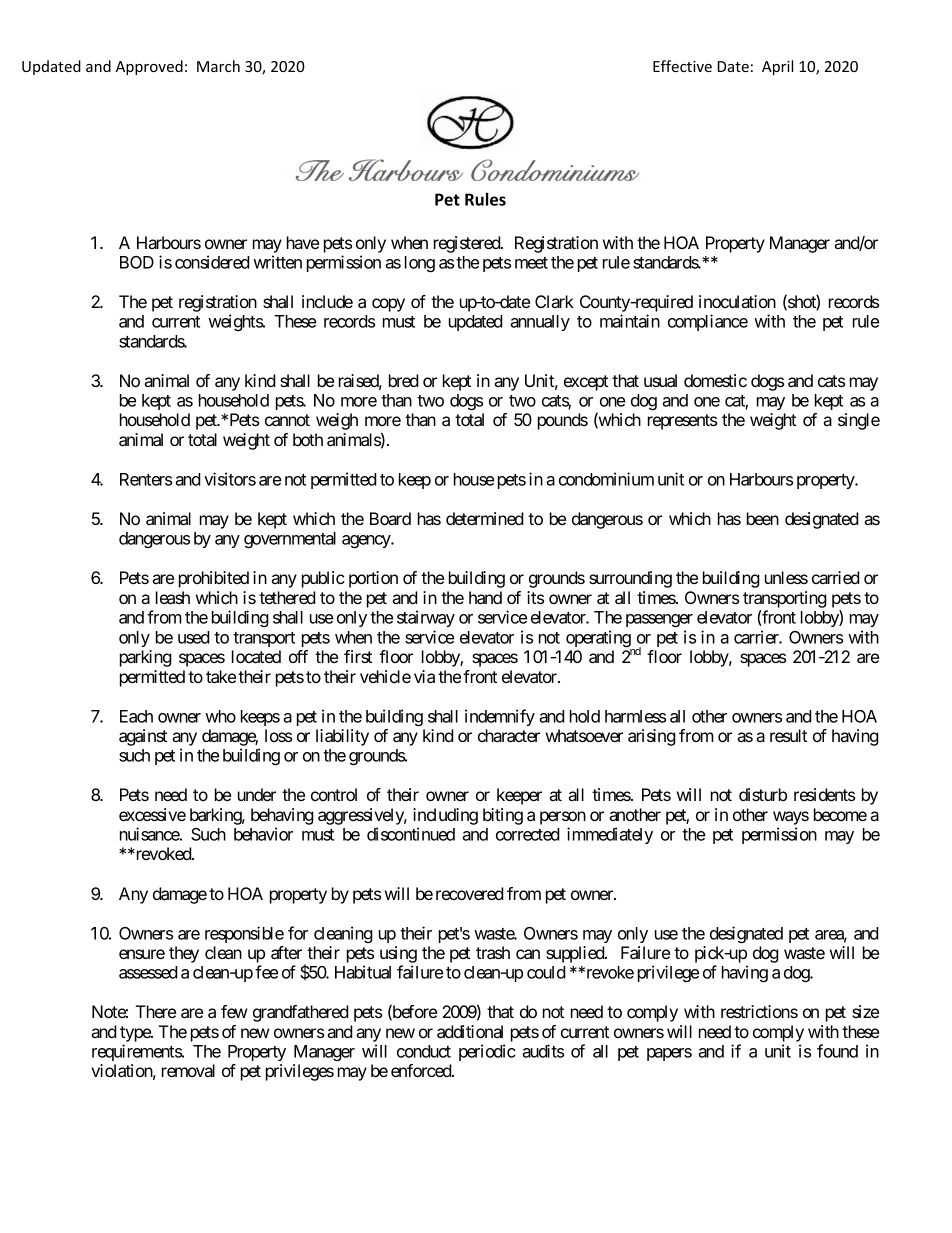 This screenshot has width=952, height=1233. What do you see at coordinates (212, 262) in the screenshot?
I see `considered` at bounding box center [212, 262].
